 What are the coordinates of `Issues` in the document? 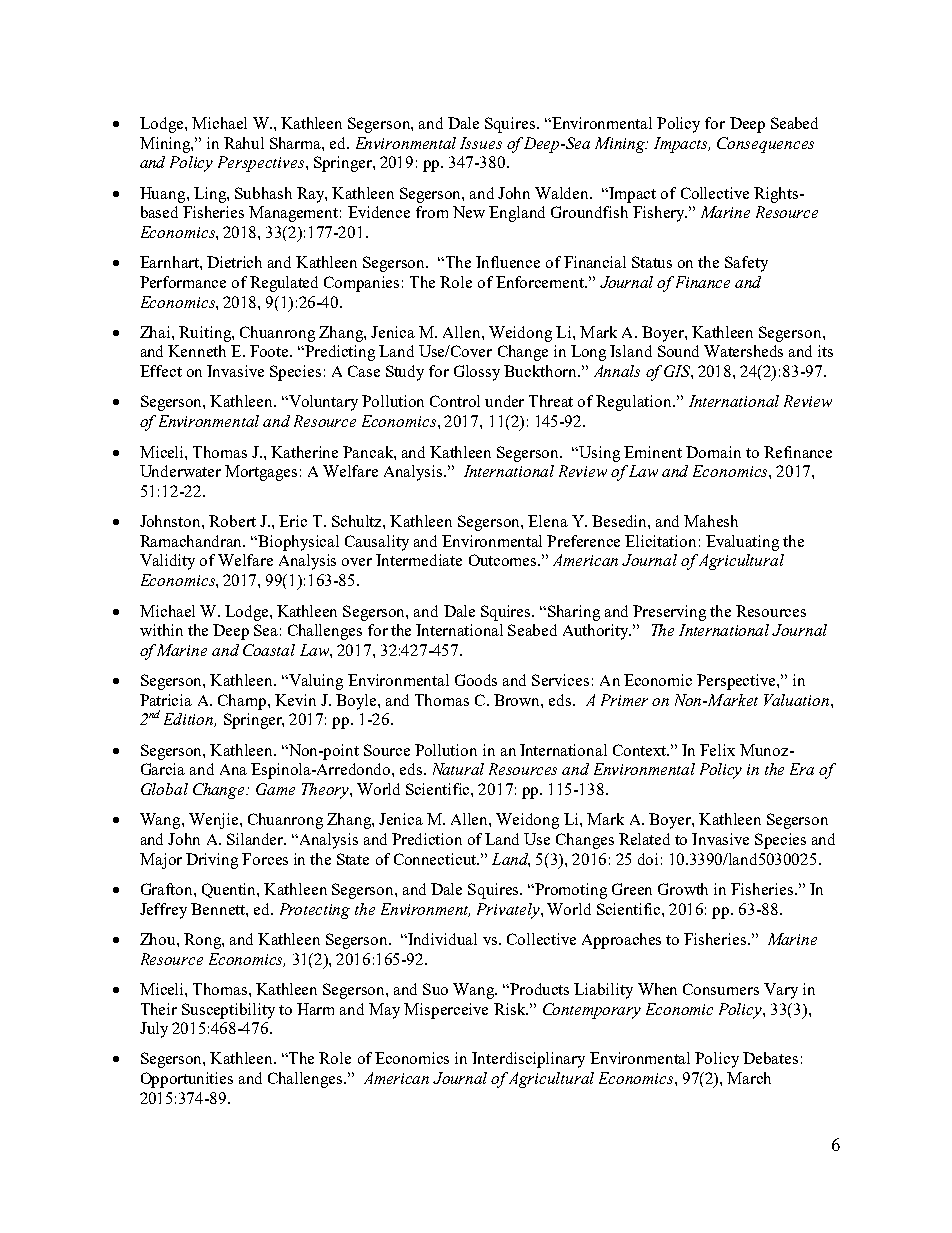 It's located at (481, 143).
